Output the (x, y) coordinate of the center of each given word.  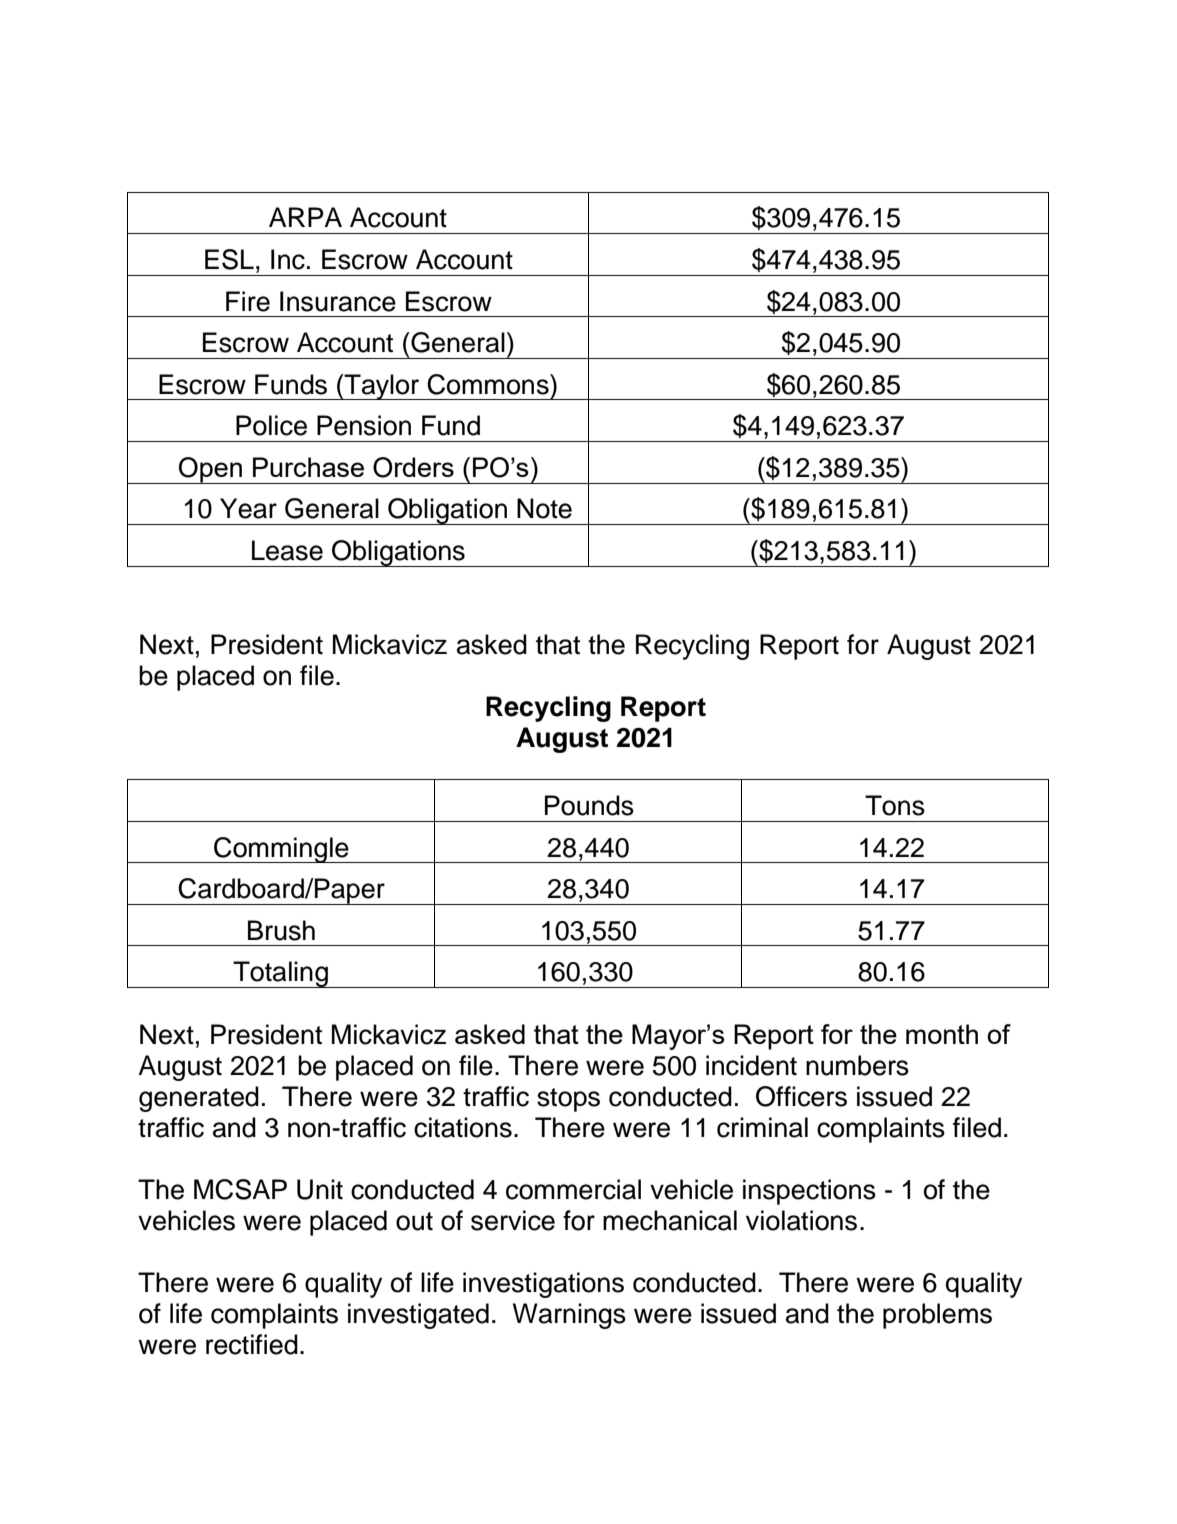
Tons (895, 805)
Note (544, 508)
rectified (252, 1344)
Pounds (589, 805)
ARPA (305, 217)
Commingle (281, 850)
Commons (489, 384)
